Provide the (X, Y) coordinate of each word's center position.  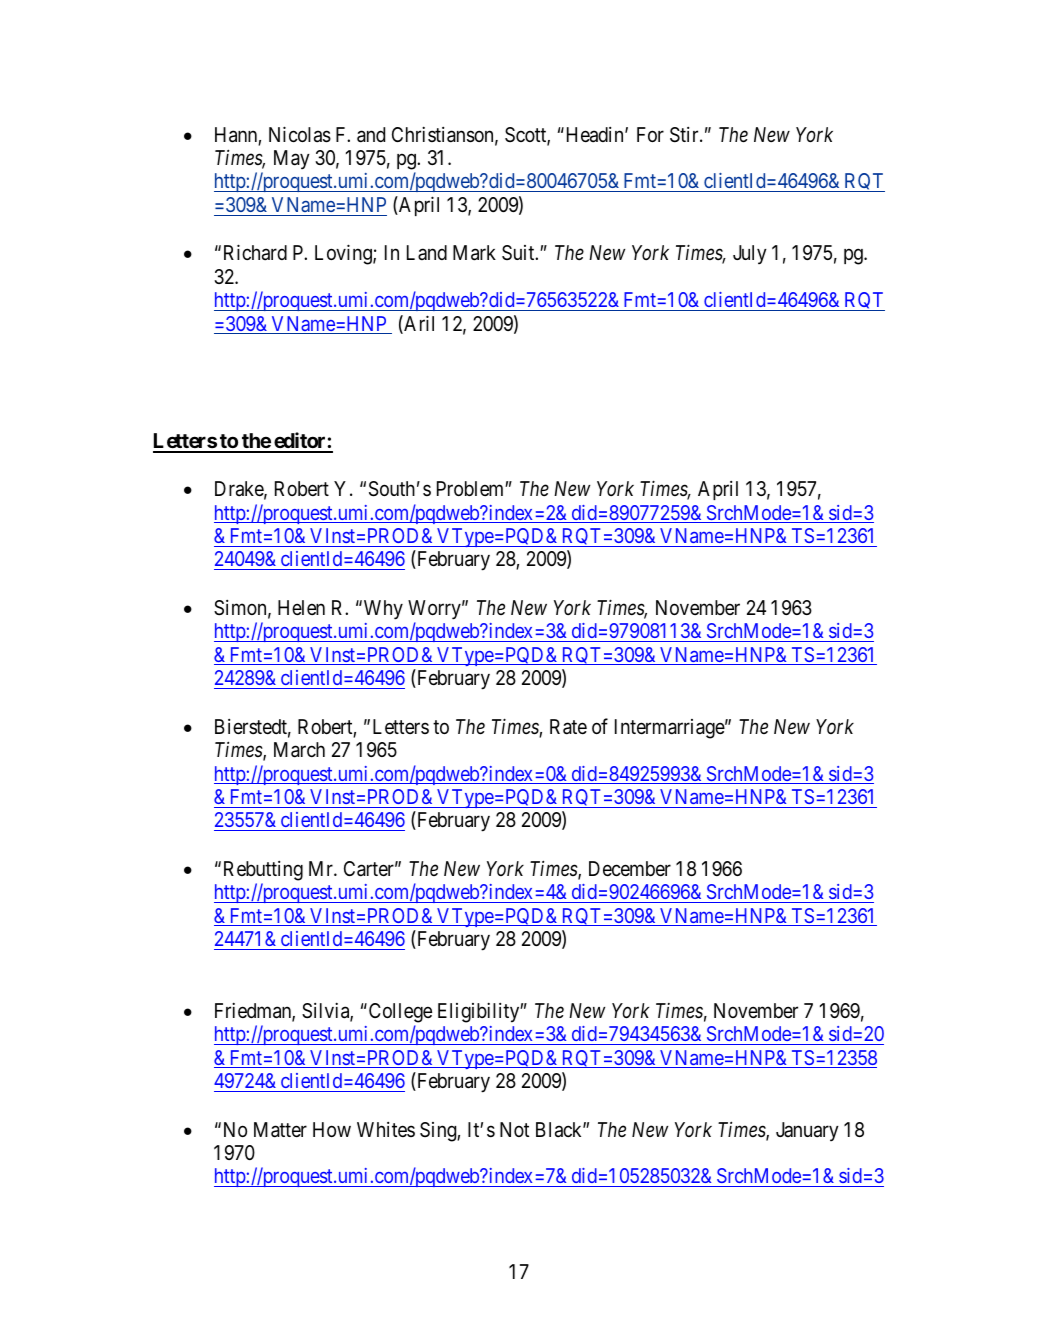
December (630, 868)
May (292, 159)
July (750, 254)
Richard (255, 253)
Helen (301, 607)
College (399, 1013)
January (807, 1131)
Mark (474, 253)
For (650, 134)
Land (427, 252)
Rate (568, 727)
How (332, 1129)
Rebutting (263, 871)
